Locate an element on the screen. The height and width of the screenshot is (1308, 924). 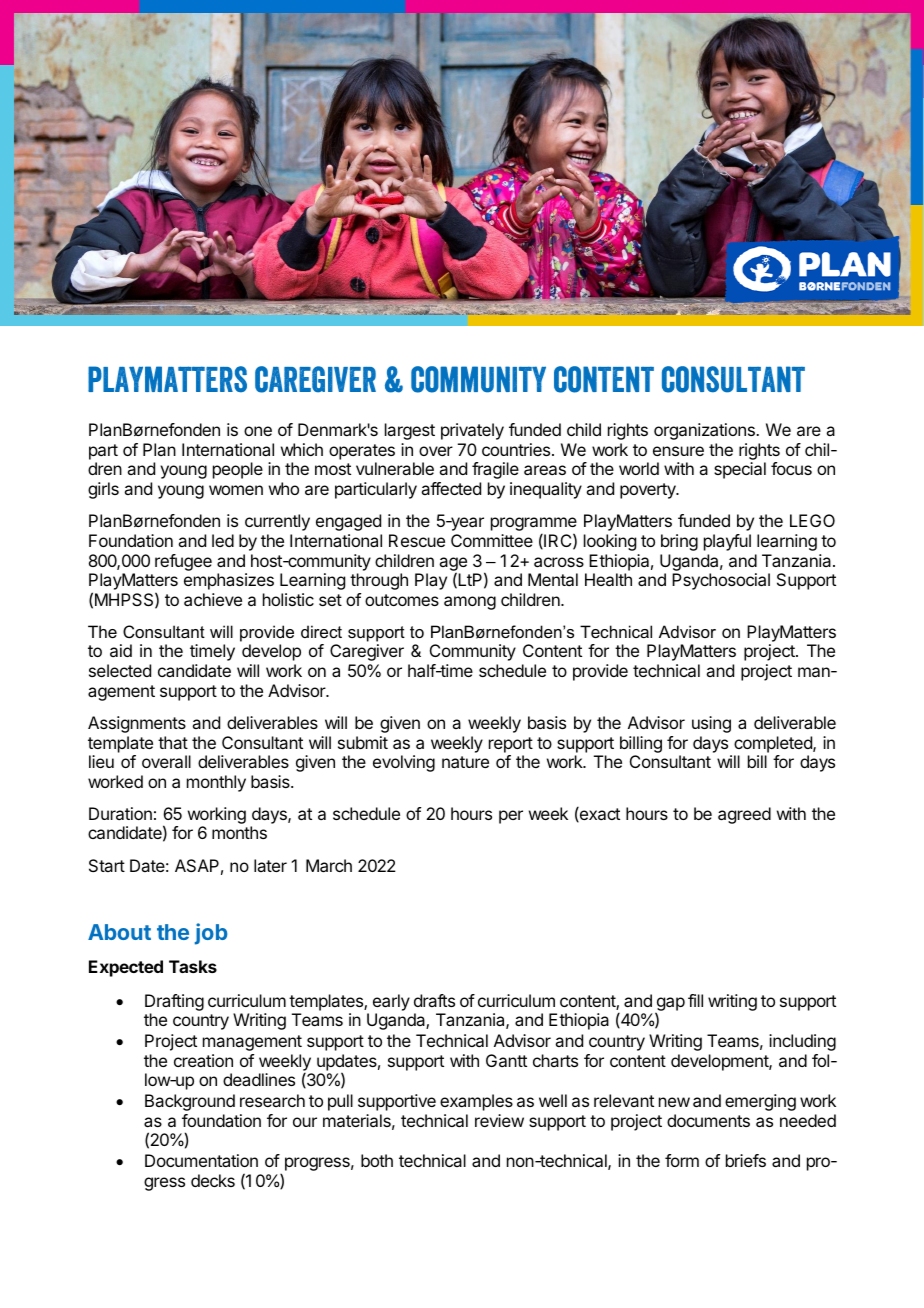
special is located at coordinates (740, 470).
